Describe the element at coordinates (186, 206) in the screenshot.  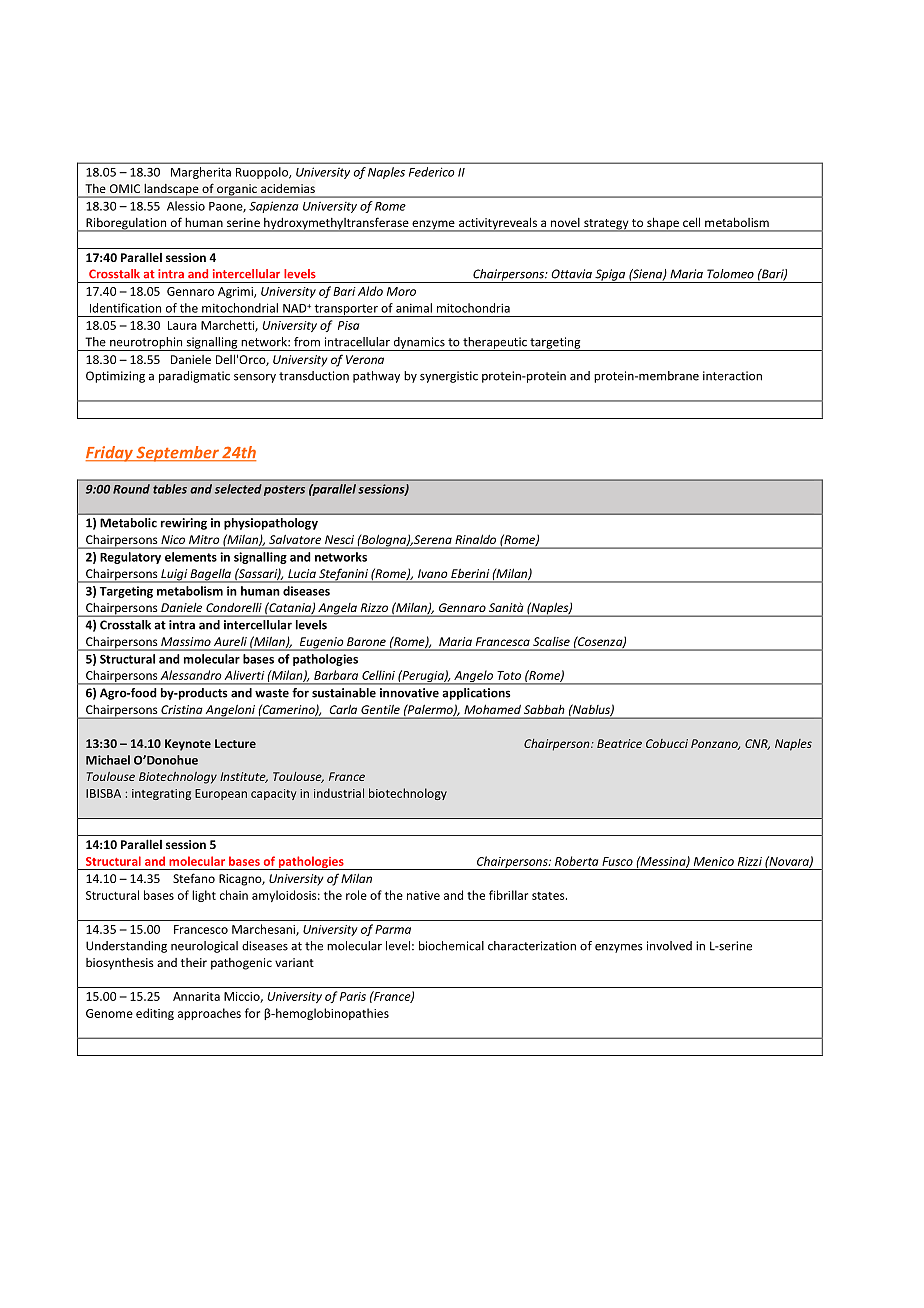
I see `Alessio` at that location.
